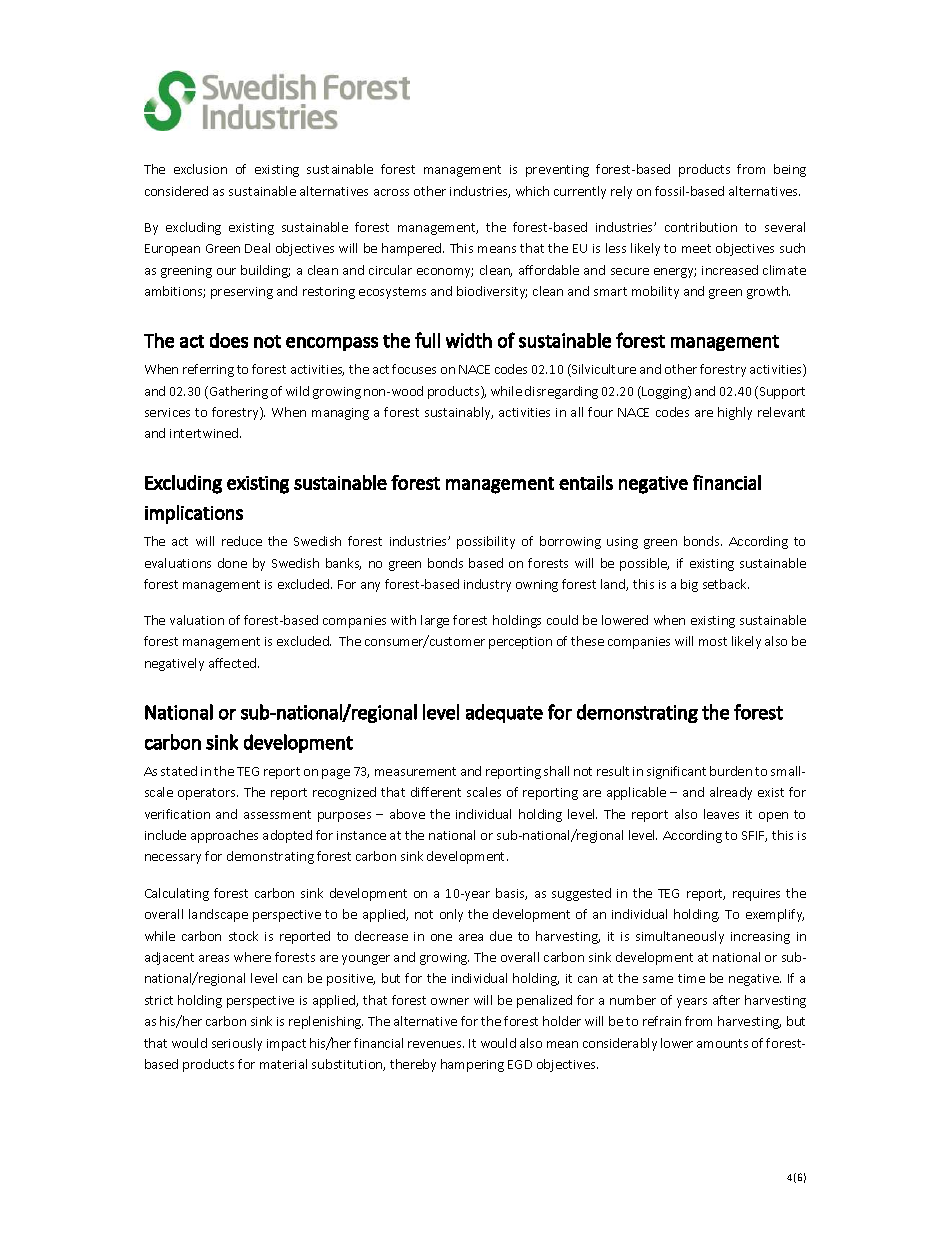 Image resolution: width=952 pixels, height=1233 pixels. What do you see at coordinates (200, 169) in the screenshot?
I see `exclusion` at bounding box center [200, 169].
